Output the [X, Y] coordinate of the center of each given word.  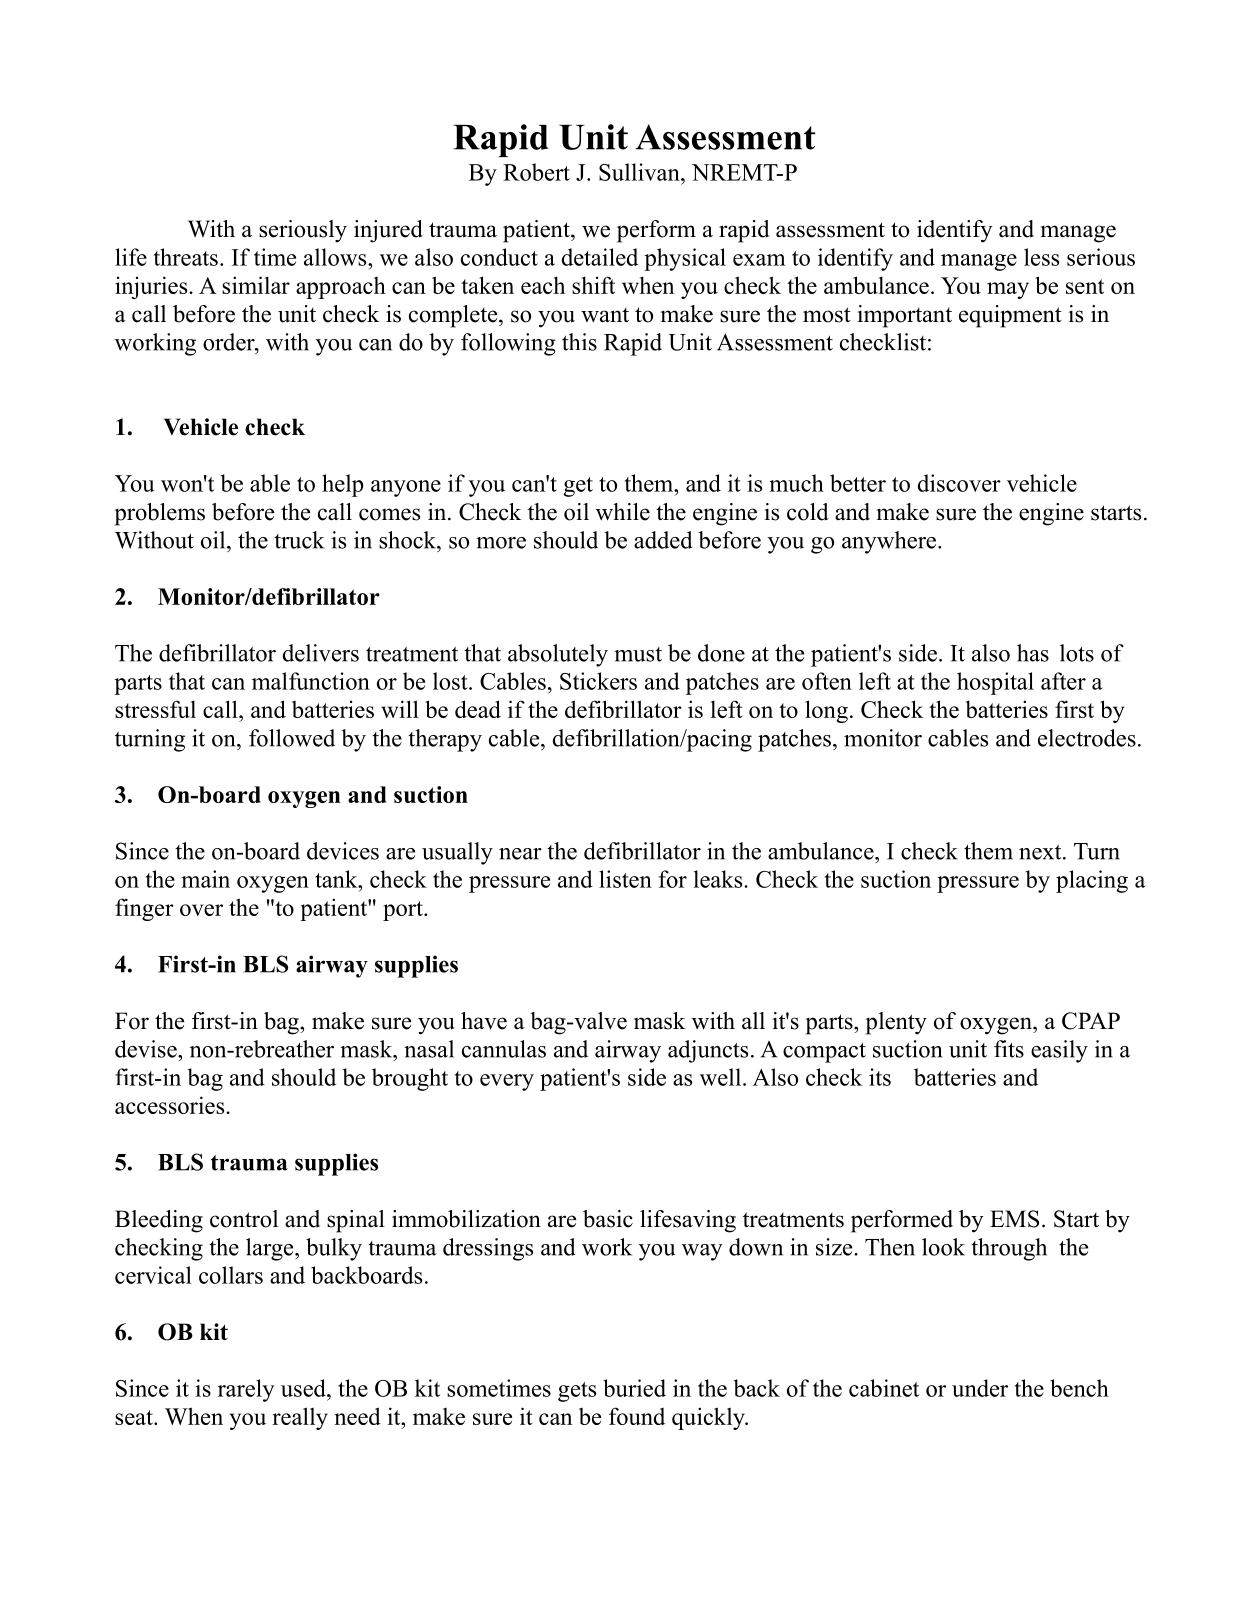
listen [625, 879]
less [1041, 257]
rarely [246, 1390]
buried [634, 1388]
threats [186, 257]
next [1041, 852]
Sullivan [640, 172]
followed [292, 738]
